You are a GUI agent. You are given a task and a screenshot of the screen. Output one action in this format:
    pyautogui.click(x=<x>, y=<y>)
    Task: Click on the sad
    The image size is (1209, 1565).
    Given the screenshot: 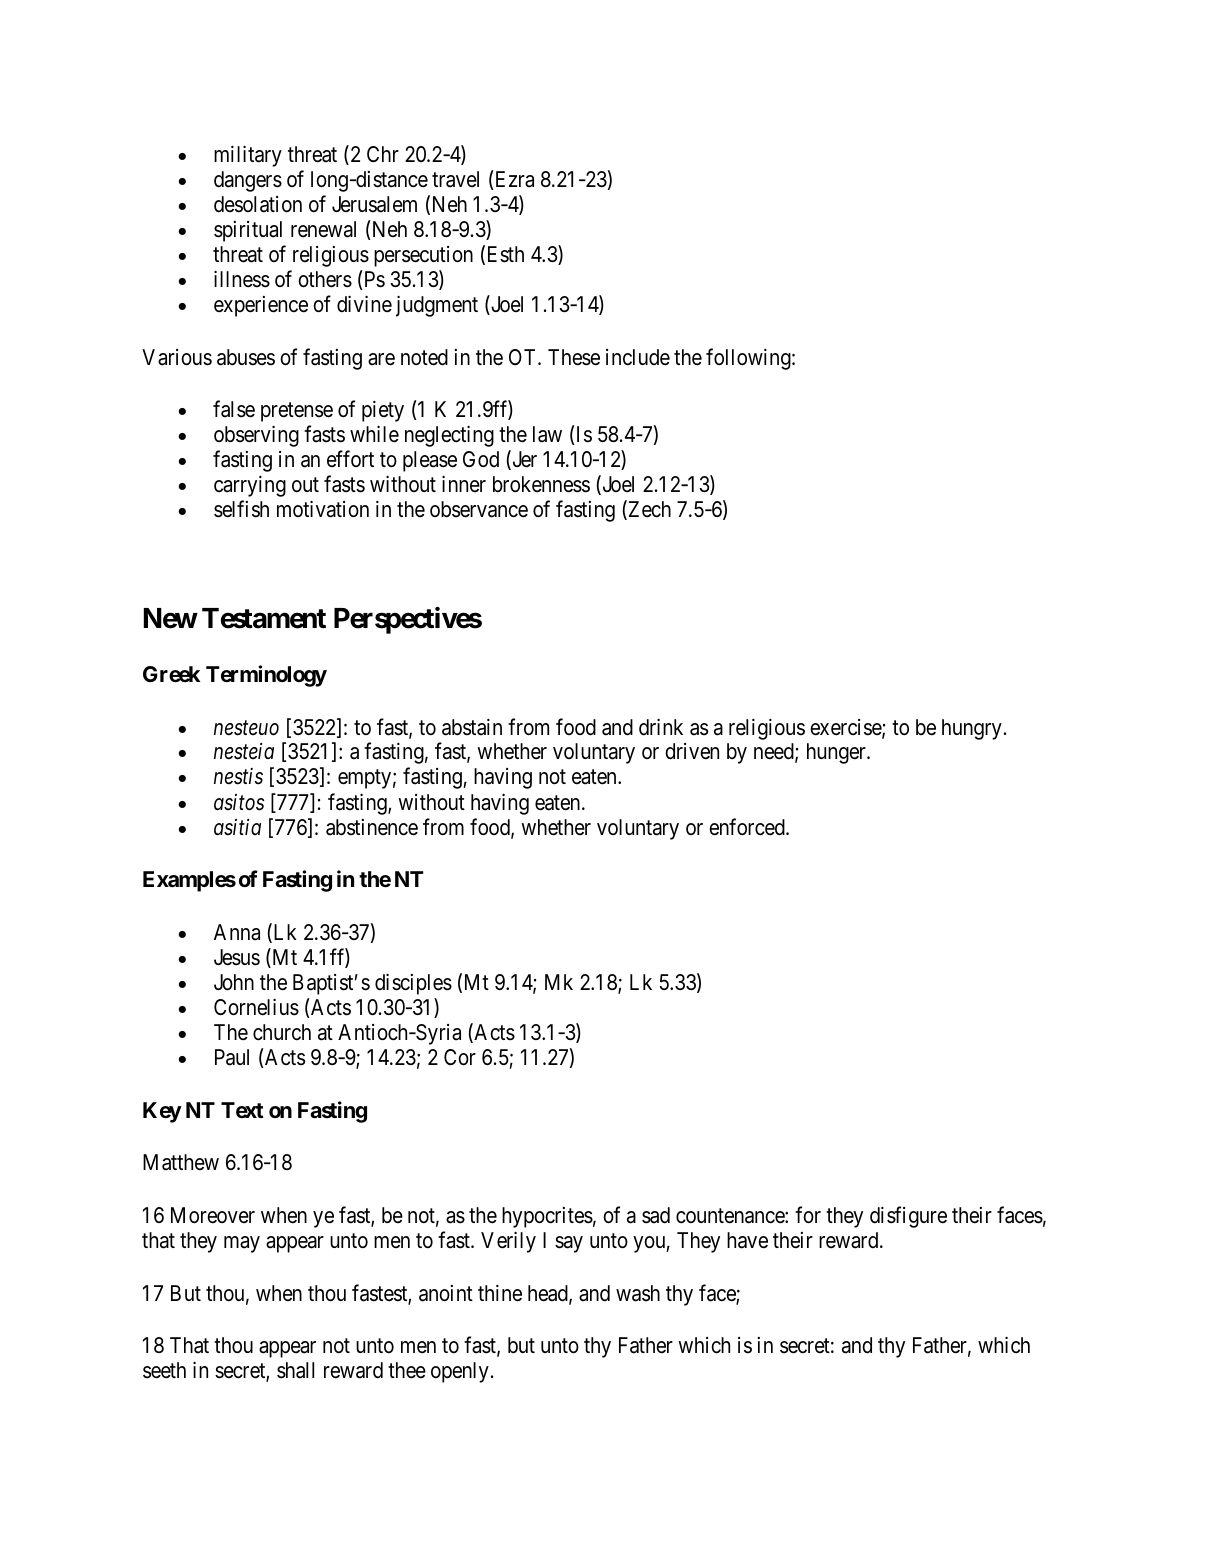 What is the action you would take?
    pyautogui.click(x=656, y=1215)
